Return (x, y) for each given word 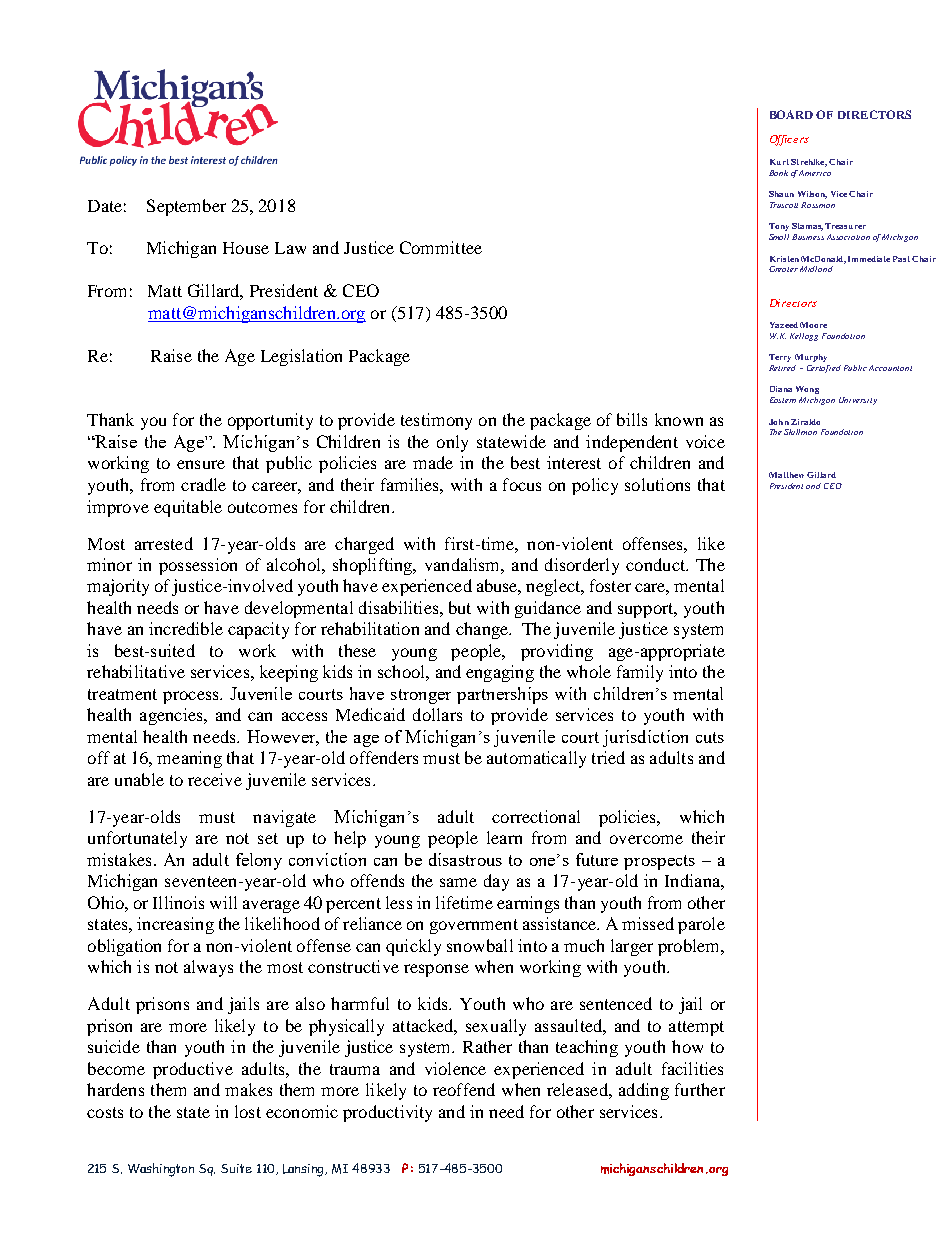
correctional (536, 816)
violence (455, 1068)
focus (522, 484)
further (700, 1089)
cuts (710, 737)
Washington (161, 1170)
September (186, 207)
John (779, 422)
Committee (441, 247)
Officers (789, 140)
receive (215, 779)
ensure (201, 464)
